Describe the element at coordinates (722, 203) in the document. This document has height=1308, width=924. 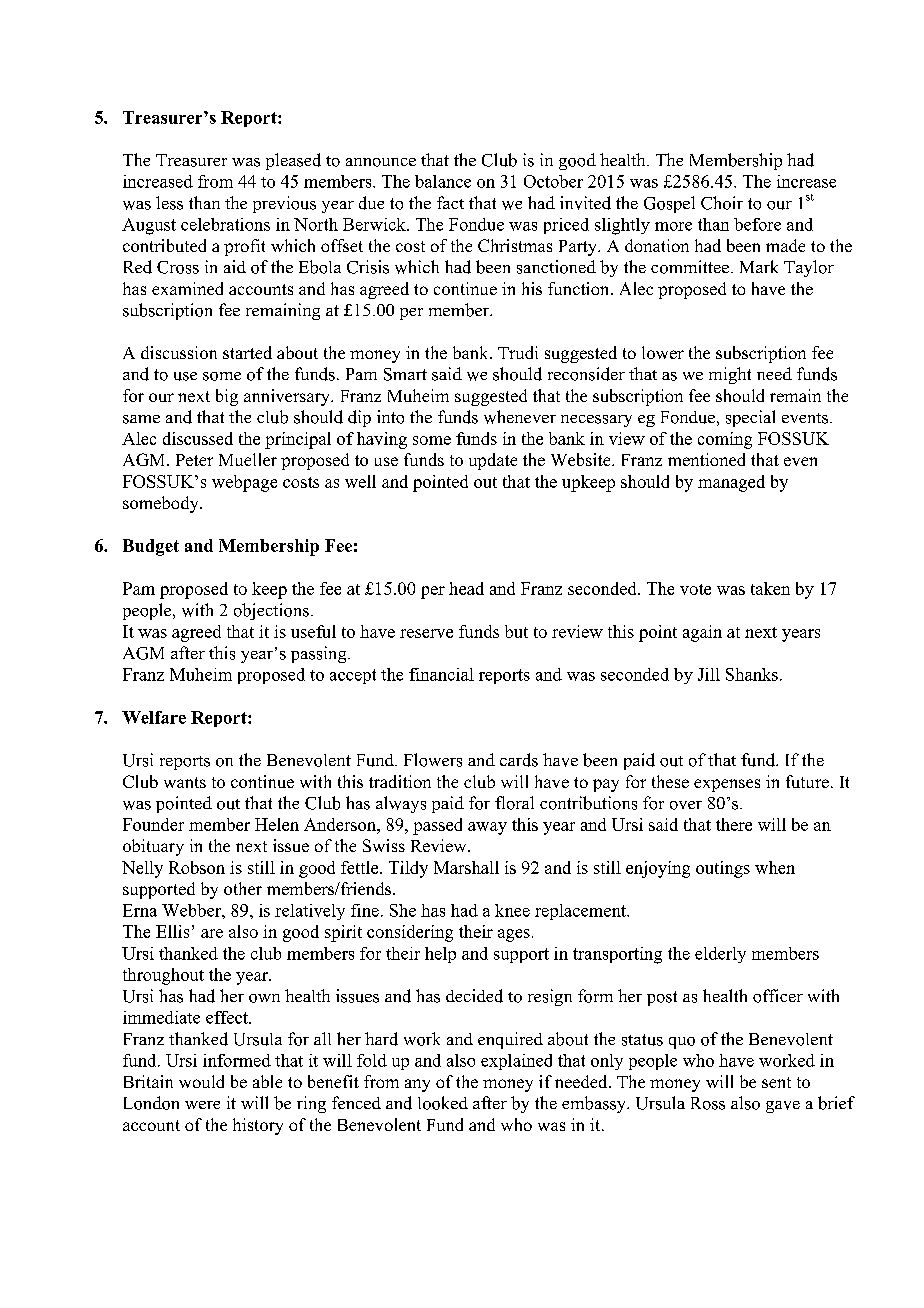
I see `Choir` at that location.
